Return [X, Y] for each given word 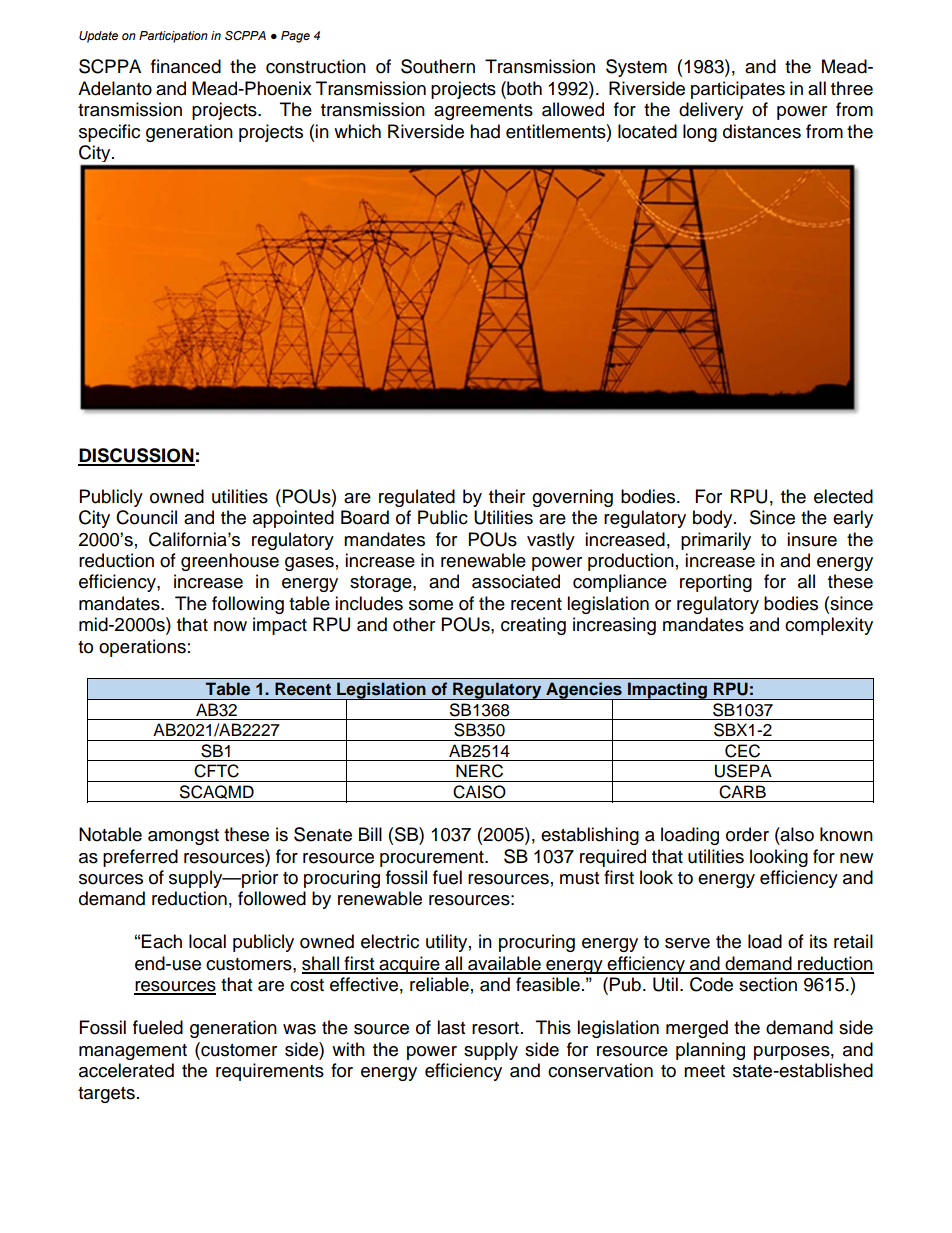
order [747, 834]
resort [495, 1028]
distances [762, 131]
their [507, 496]
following [248, 605]
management [133, 1052]
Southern [438, 66]
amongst [183, 837]
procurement [433, 859]
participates [738, 90]
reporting [716, 583]
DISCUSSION [136, 456]
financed [186, 66]
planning [710, 1051]
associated [516, 581]
